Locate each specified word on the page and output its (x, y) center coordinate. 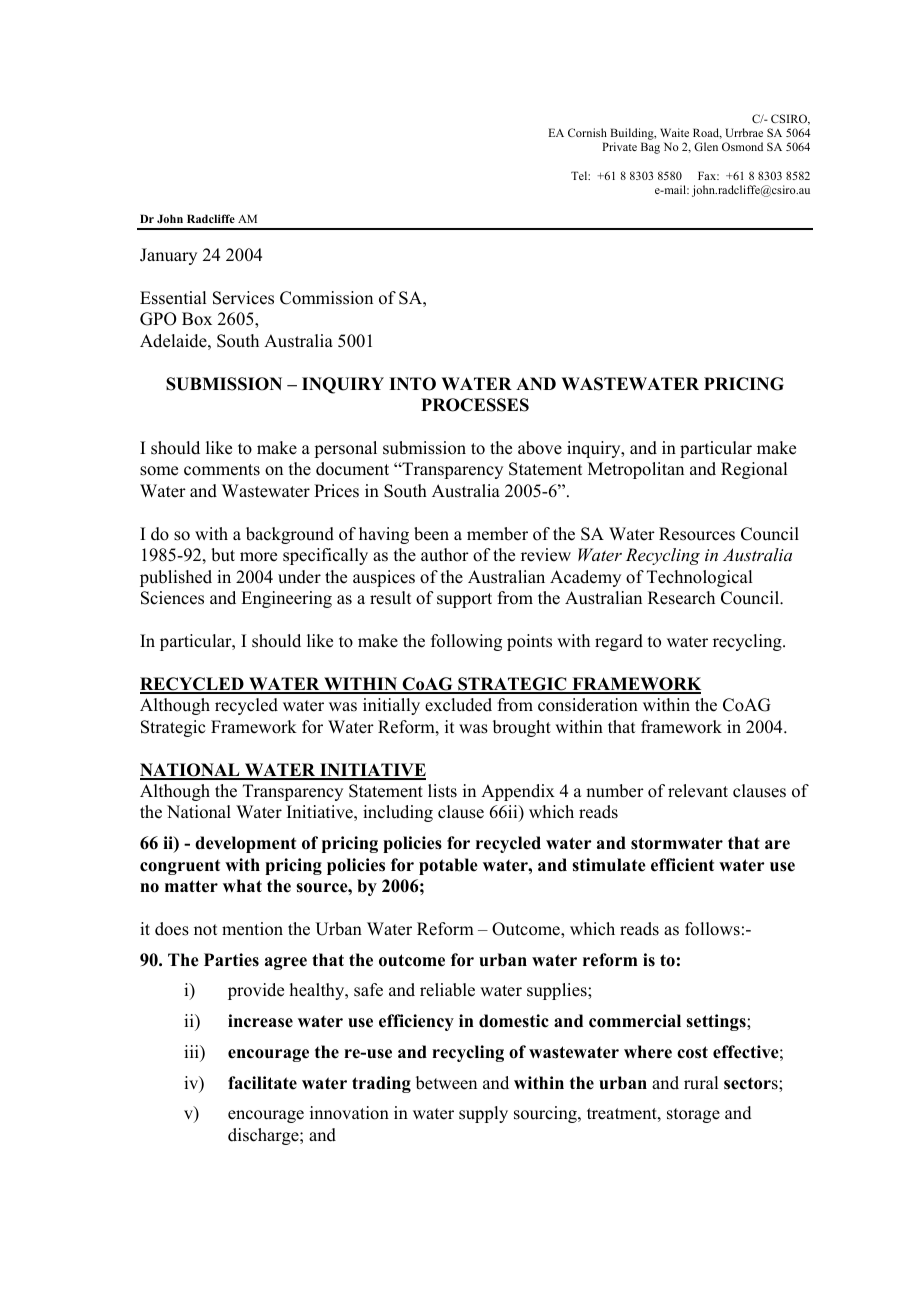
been (431, 534)
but (223, 555)
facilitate (262, 1083)
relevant (698, 791)
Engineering (286, 599)
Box (197, 319)
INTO (412, 384)
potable (448, 866)
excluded (458, 705)
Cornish (587, 132)
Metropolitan (636, 470)
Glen (706, 146)
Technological (699, 578)
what (242, 885)
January (168, 256)
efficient (682, 865)
